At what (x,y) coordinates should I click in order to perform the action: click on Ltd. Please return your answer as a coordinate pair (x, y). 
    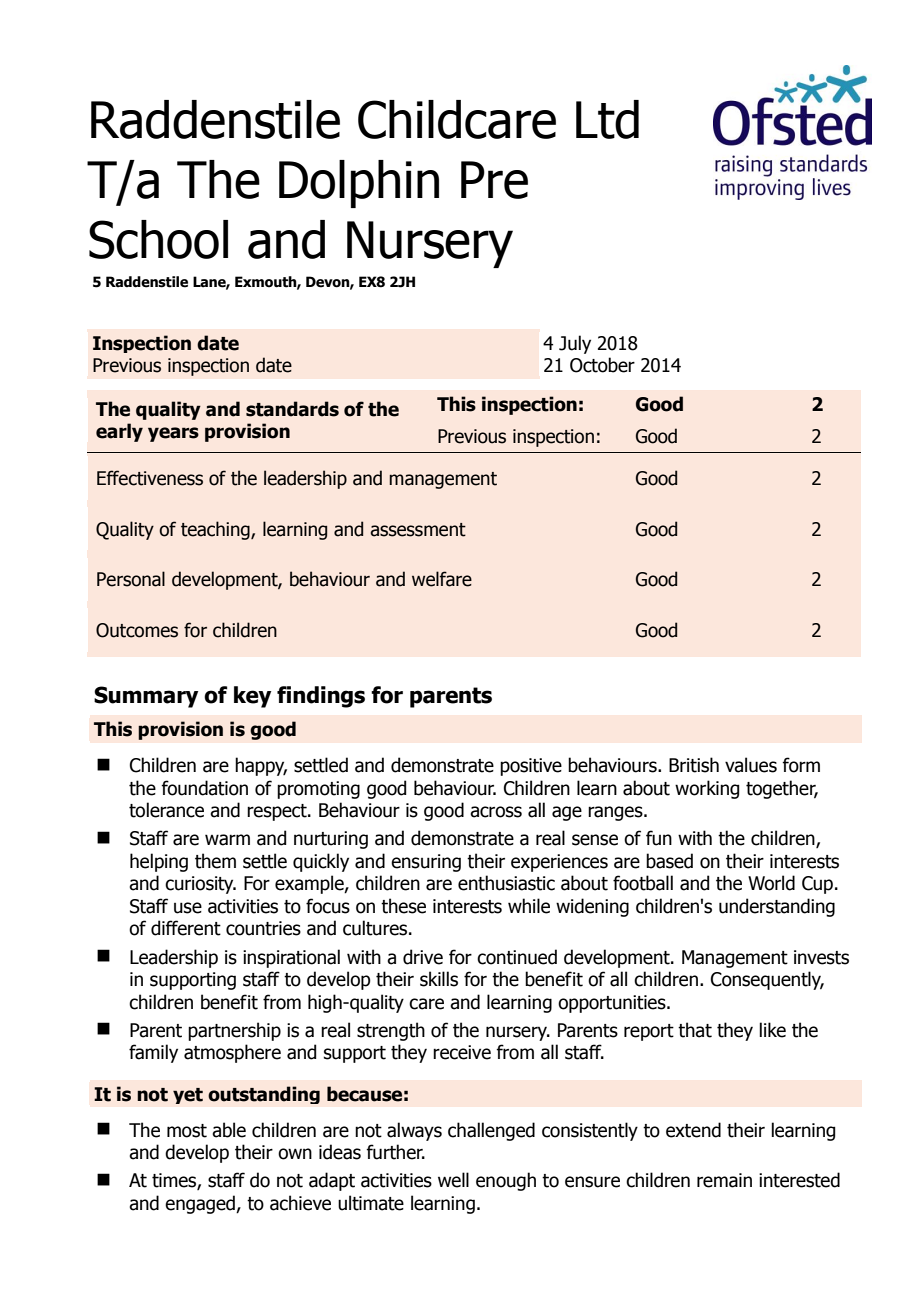
    Looking at the image, I should click on (607, 119).
